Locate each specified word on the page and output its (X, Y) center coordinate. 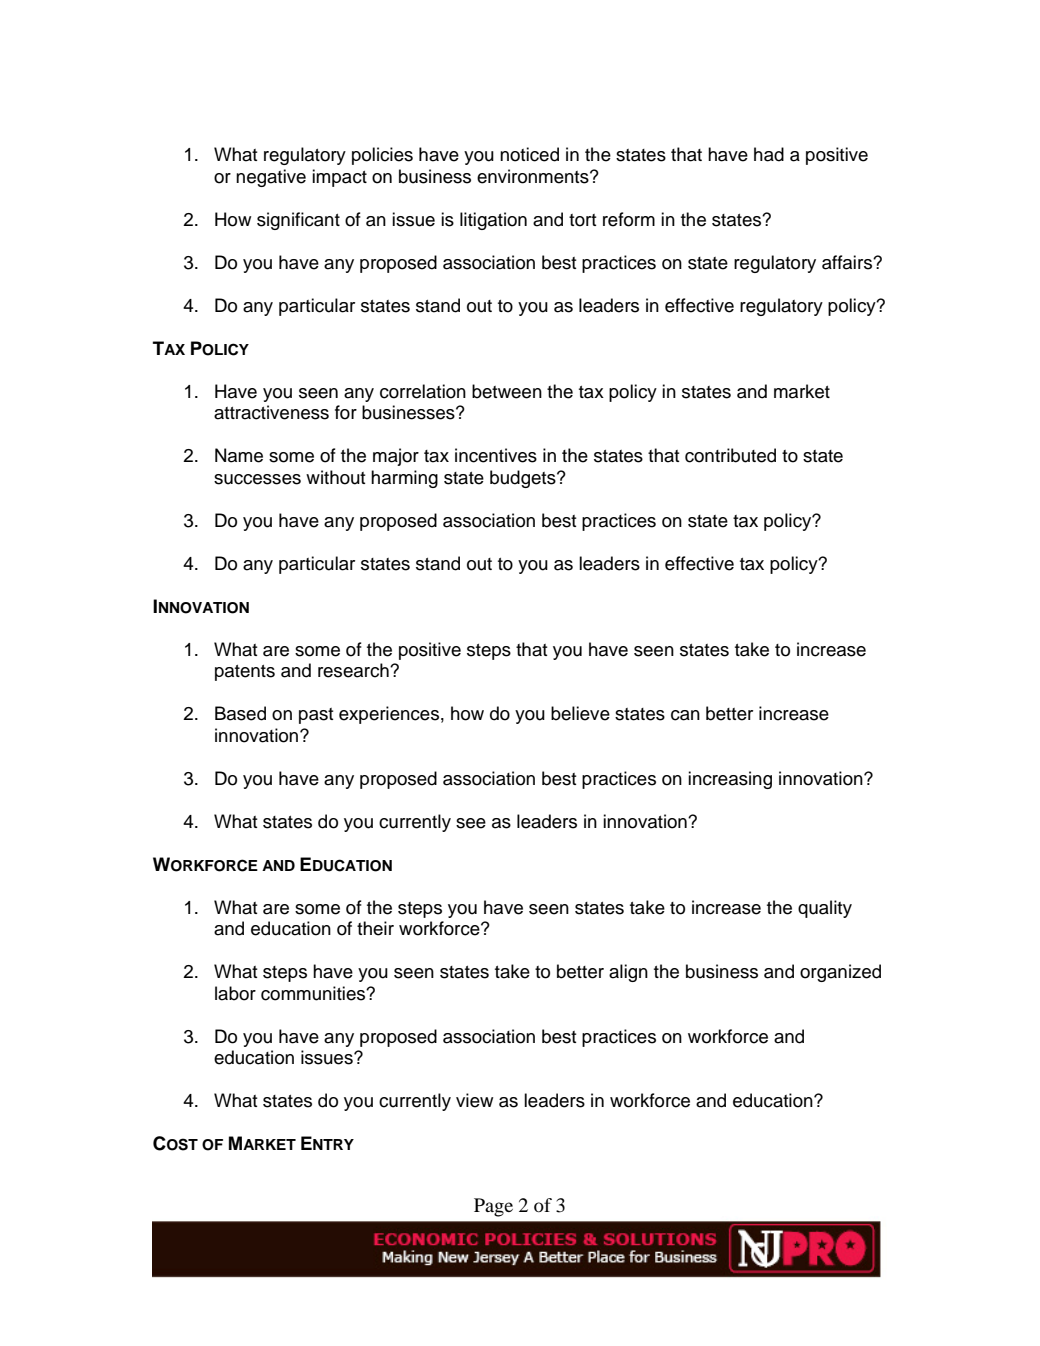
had (769, 154)
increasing (730, 780)
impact (339, 178)
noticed (529, 154)
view (474, 1100)
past (316, 716)
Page (493, 1207)
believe (580, 713)
